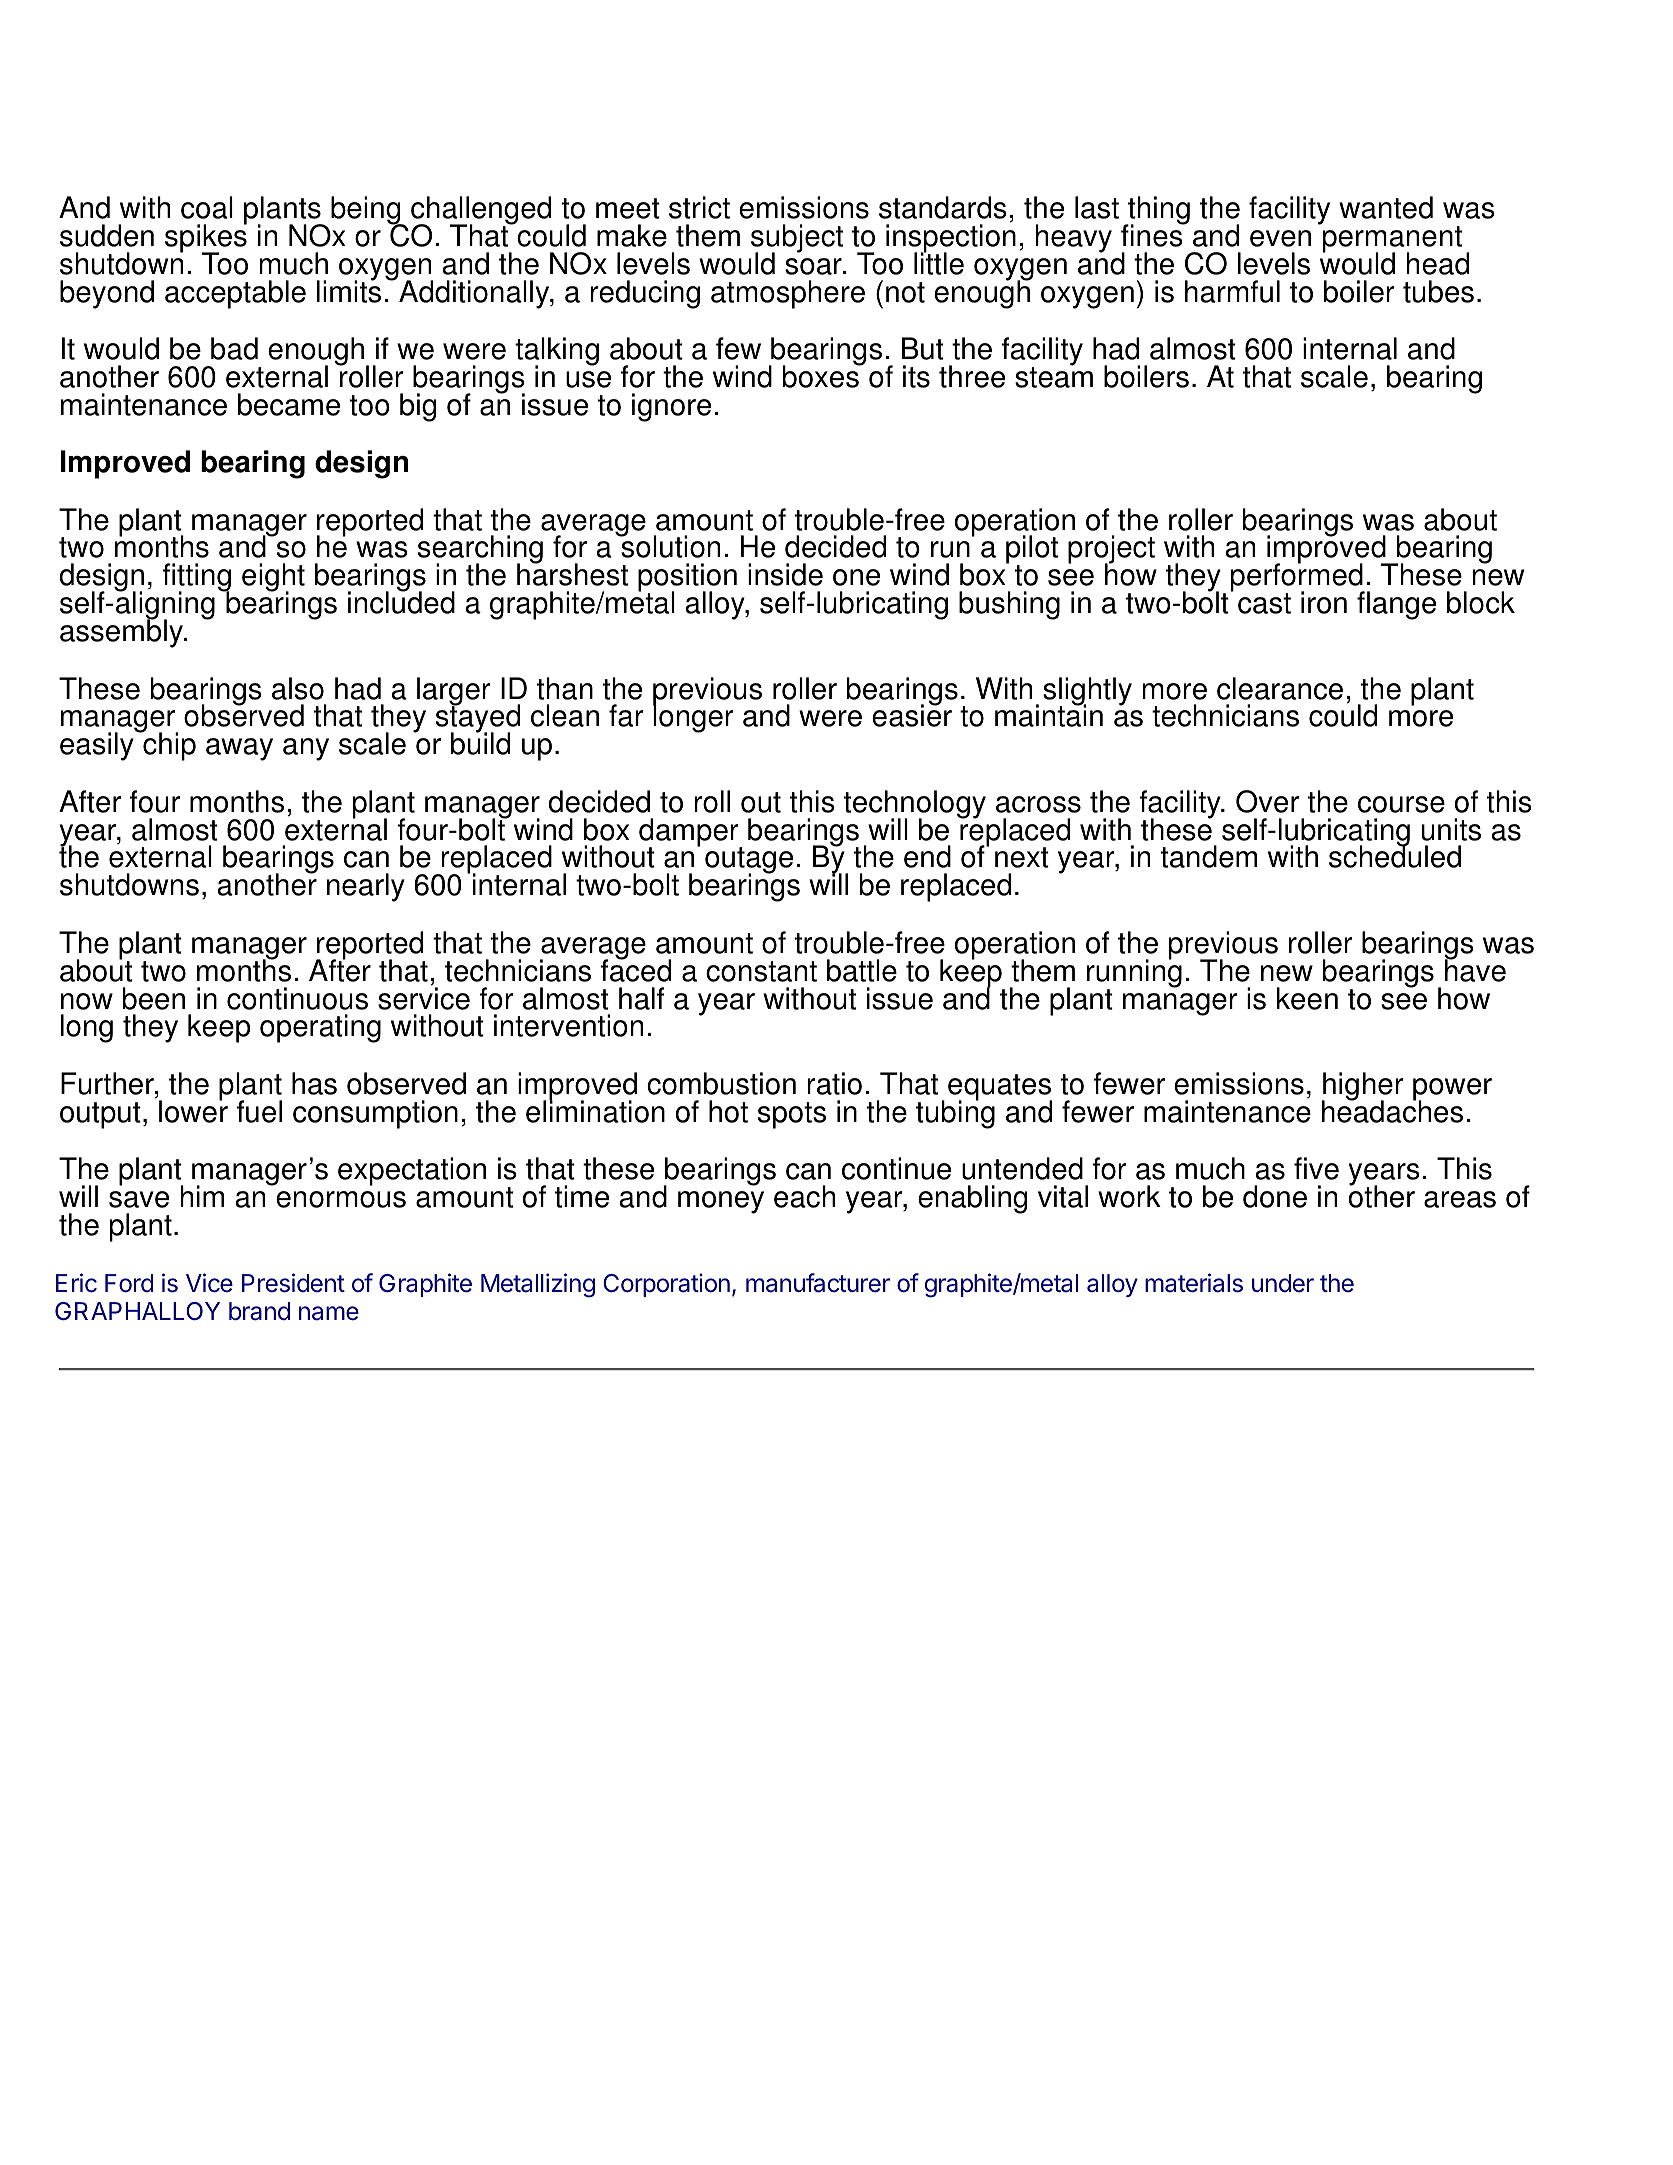 This screenshot has width=1673, height=2165. I want to click on outage, so click(749, 862).
